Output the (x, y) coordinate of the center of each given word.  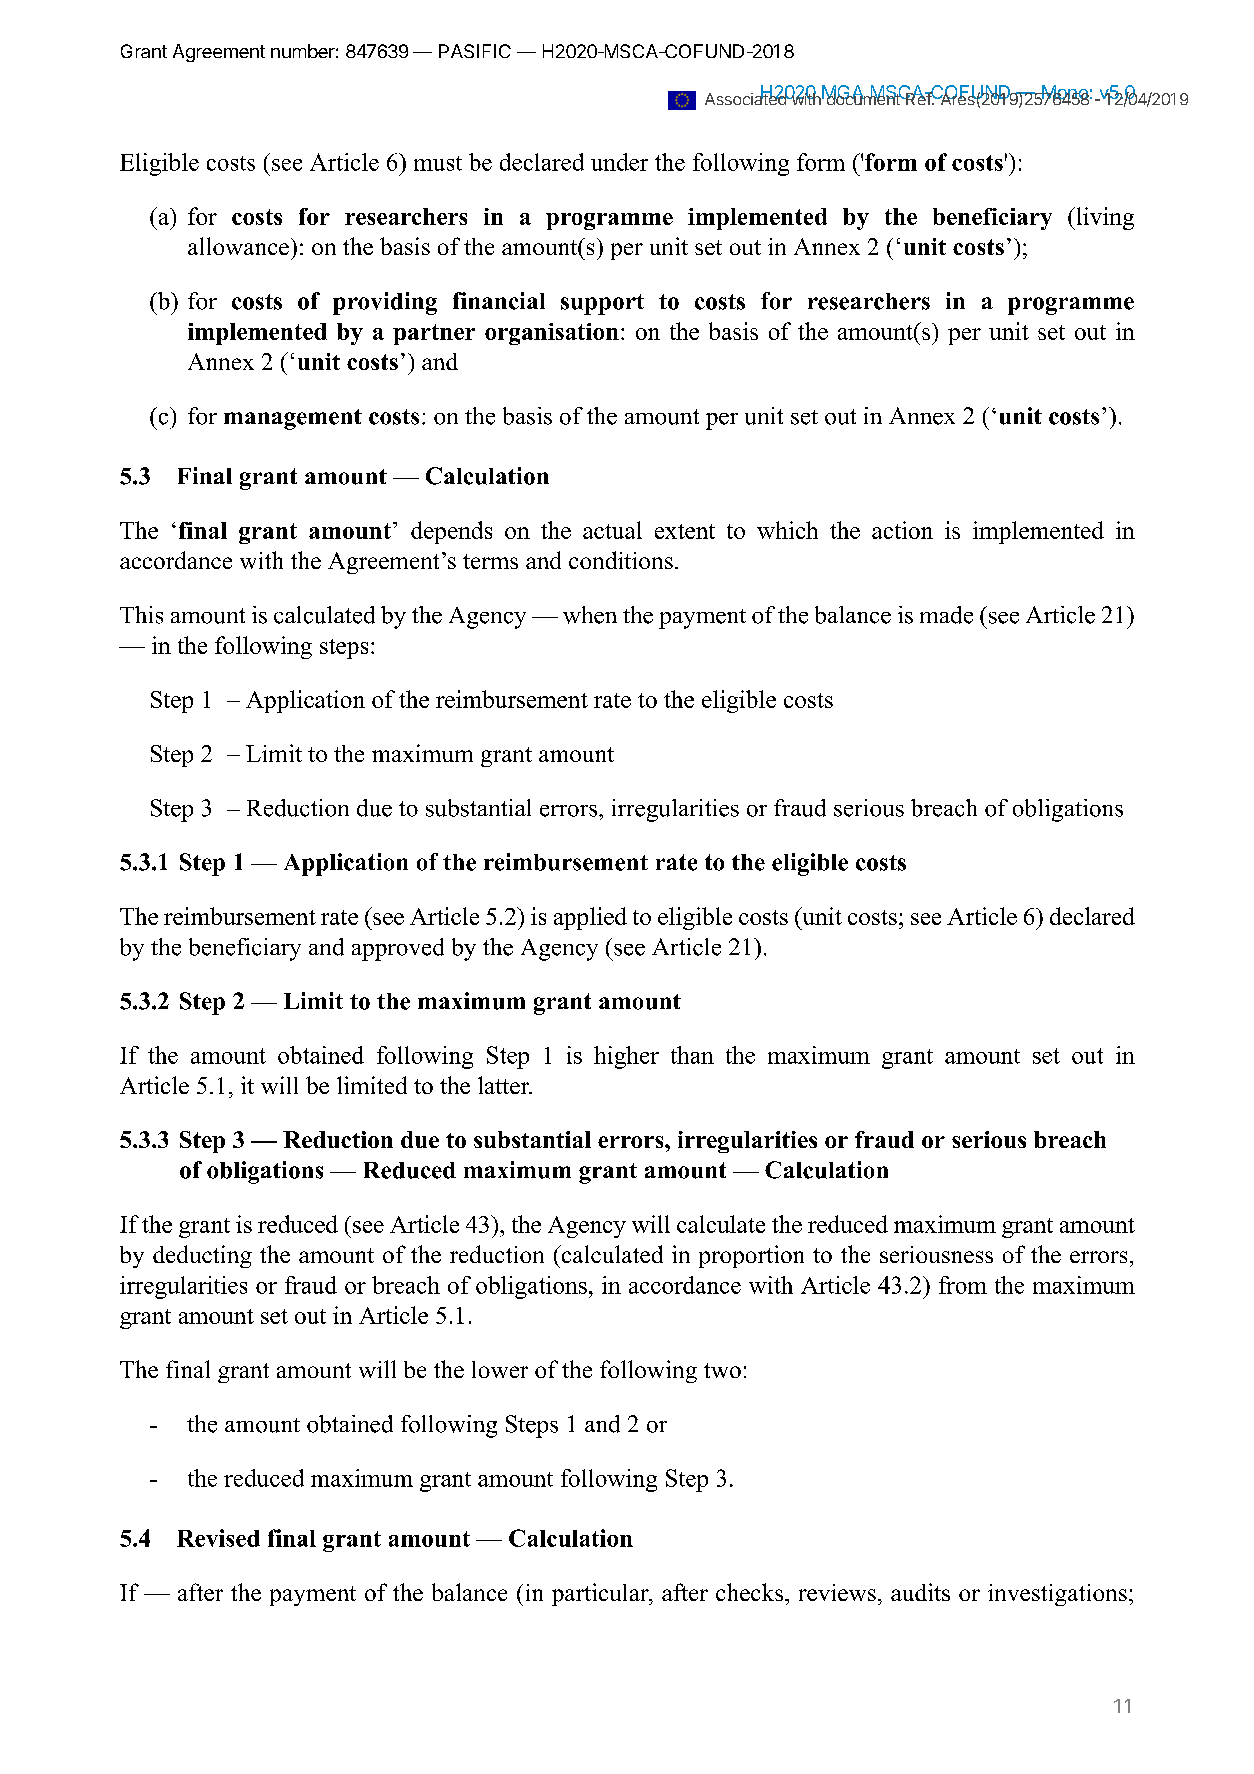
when (590, 615)
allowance (238, 246)
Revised (218, 1538)
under (619, 162)
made (946, 615)
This (141, 615)
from (963, 1285)
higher (626, 1057)
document (864, 98)
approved (398, 949)
